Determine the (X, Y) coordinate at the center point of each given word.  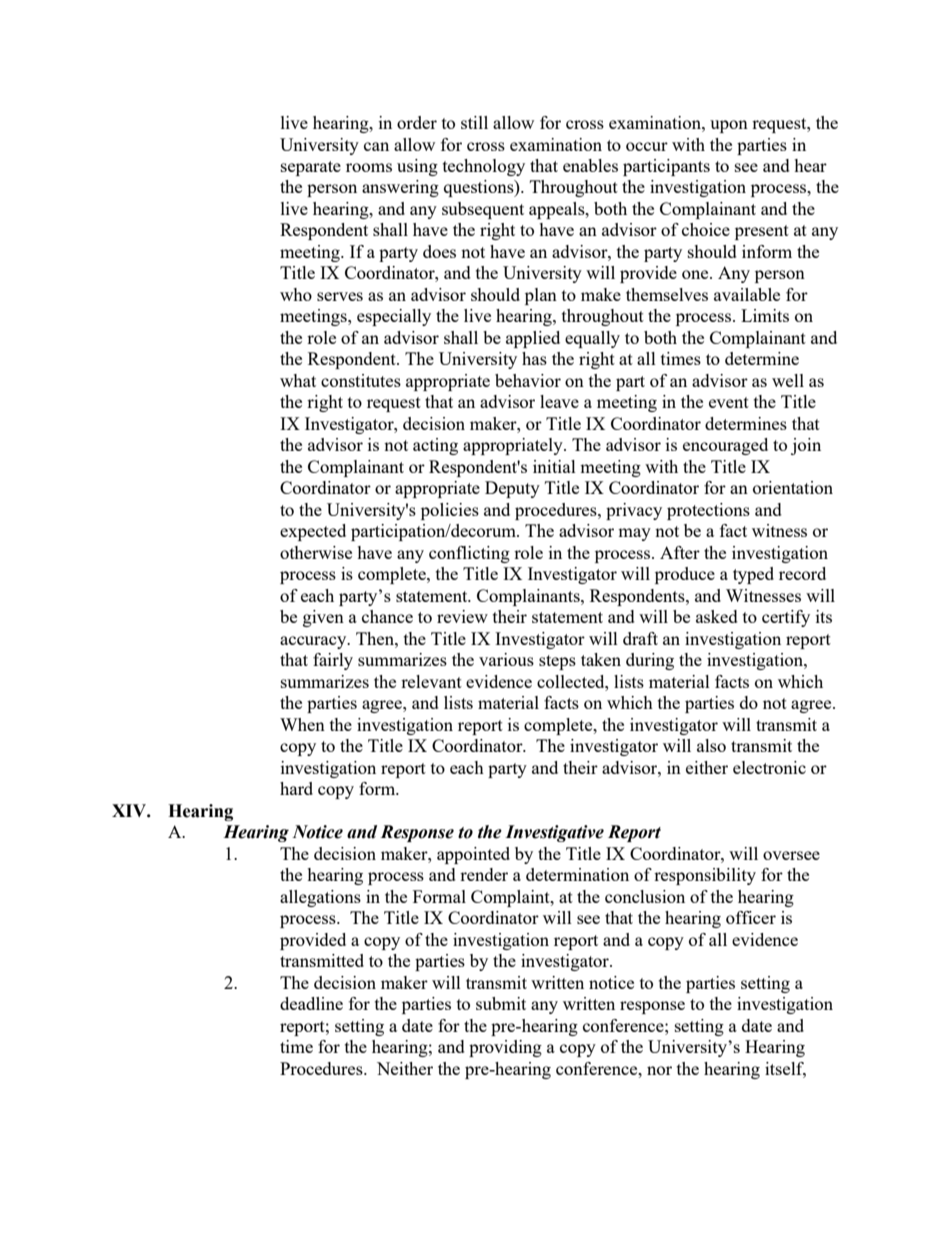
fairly (333, 661)
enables (590, 165)
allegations (320, 898)
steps (557, 662)
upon (729, 126)
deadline (311, 1003)
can (376, 146)
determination (577, 874)
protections (708, 511)
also (711, 745)
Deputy (512, 489)
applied (533, 339)
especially (394, 317)
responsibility (705, 876)
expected (313, 532)
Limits (765, 315)
